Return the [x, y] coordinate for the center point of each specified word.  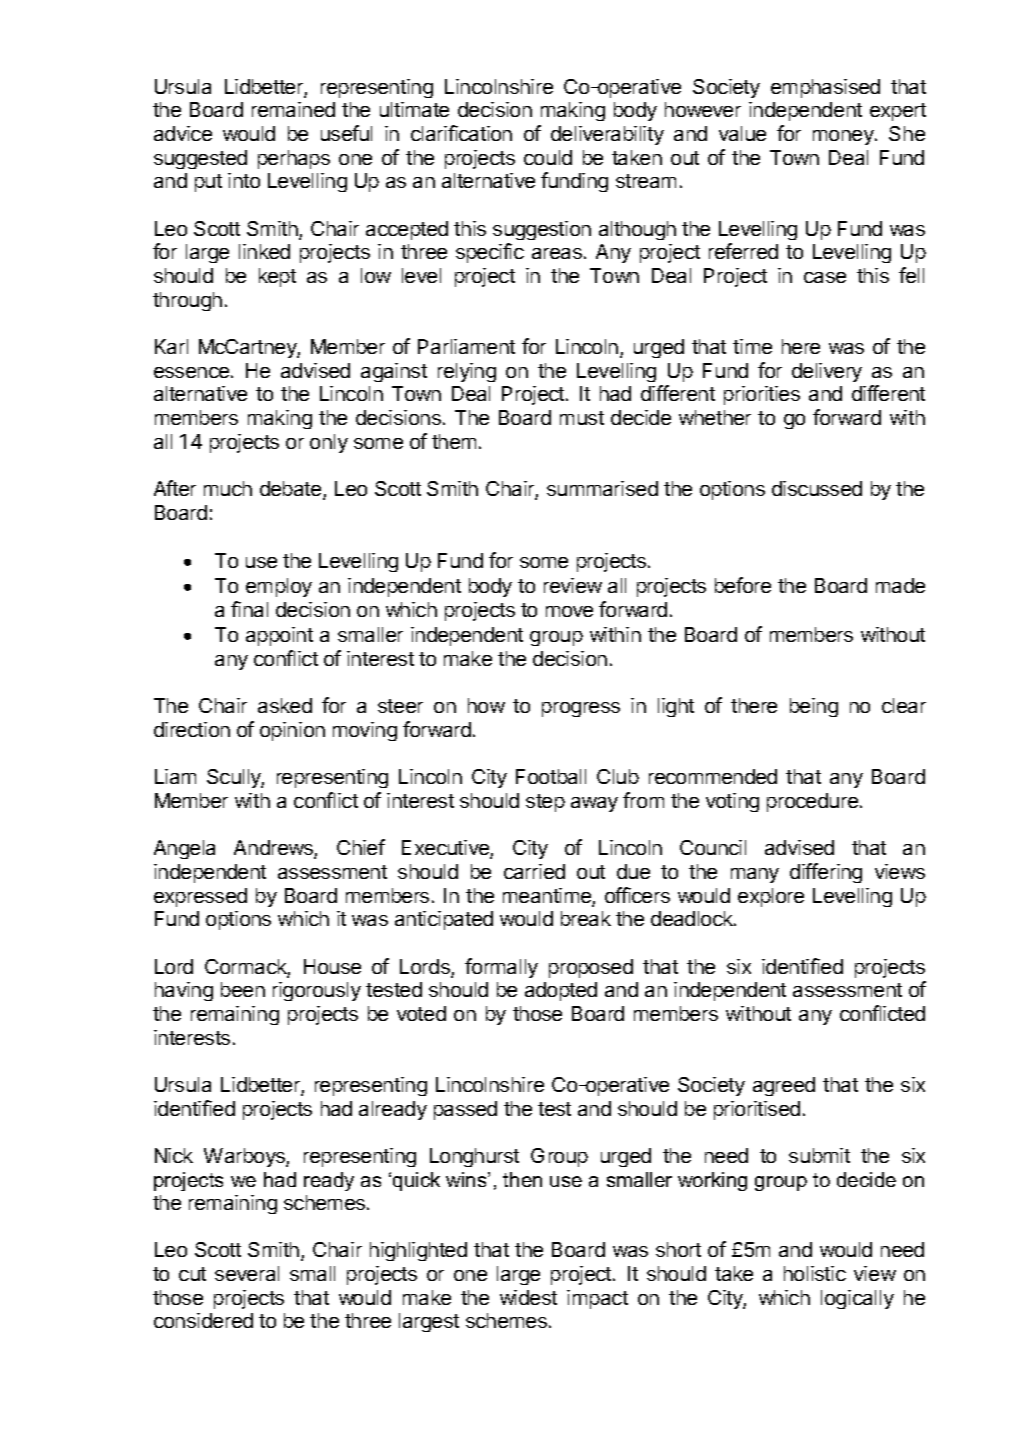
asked [285, 705]
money [844, 137]
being [814, 707]
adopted [561, 991]
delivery [827, 372]
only [329, 443]
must [582, 418]
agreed [784, 1086]
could [548, 157]
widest [528, 1297]
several [247, 1273]
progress [581, 709]
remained [293, 109]
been [243, 989]
